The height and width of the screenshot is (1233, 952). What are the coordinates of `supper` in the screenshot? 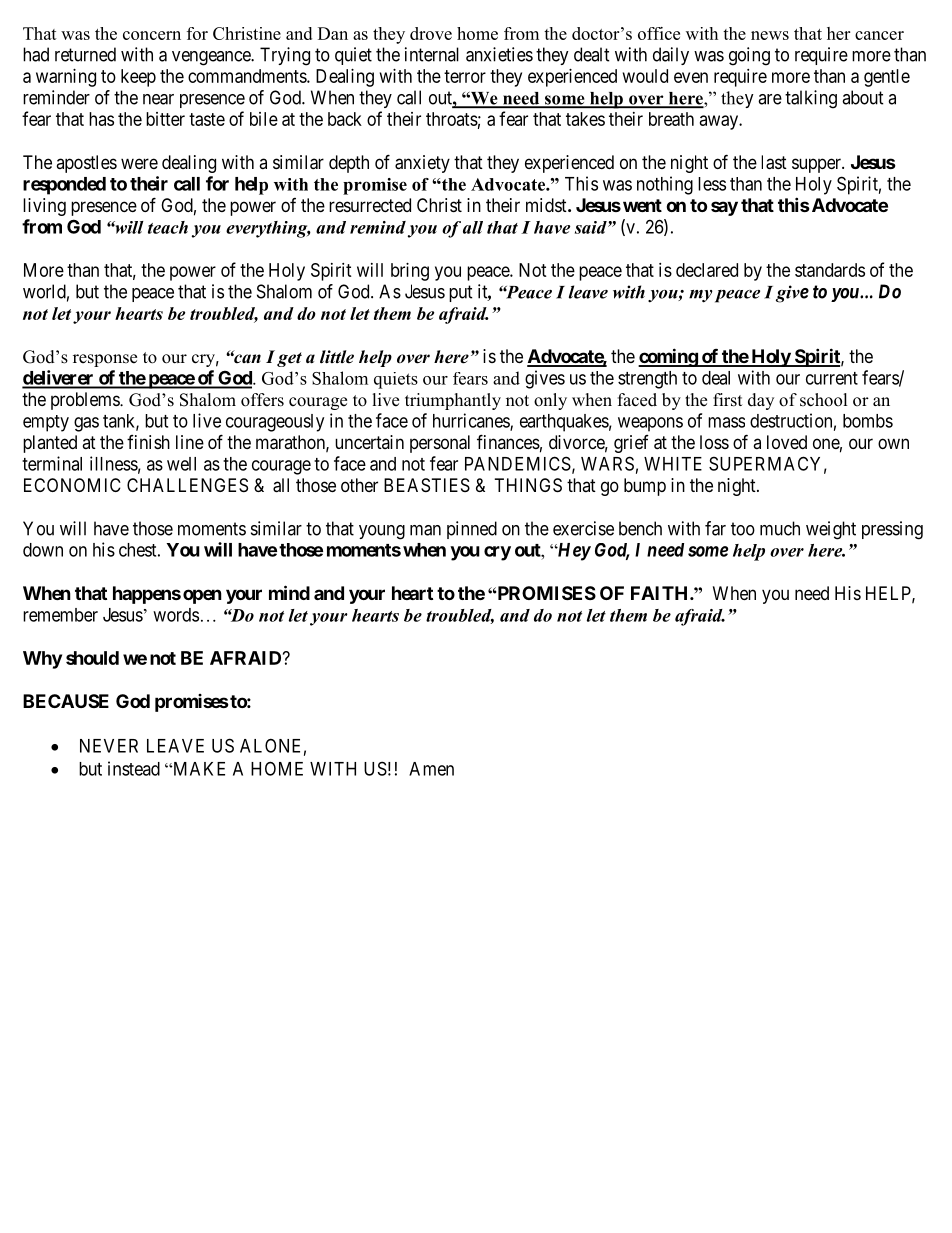 It's located at (817, 165).
